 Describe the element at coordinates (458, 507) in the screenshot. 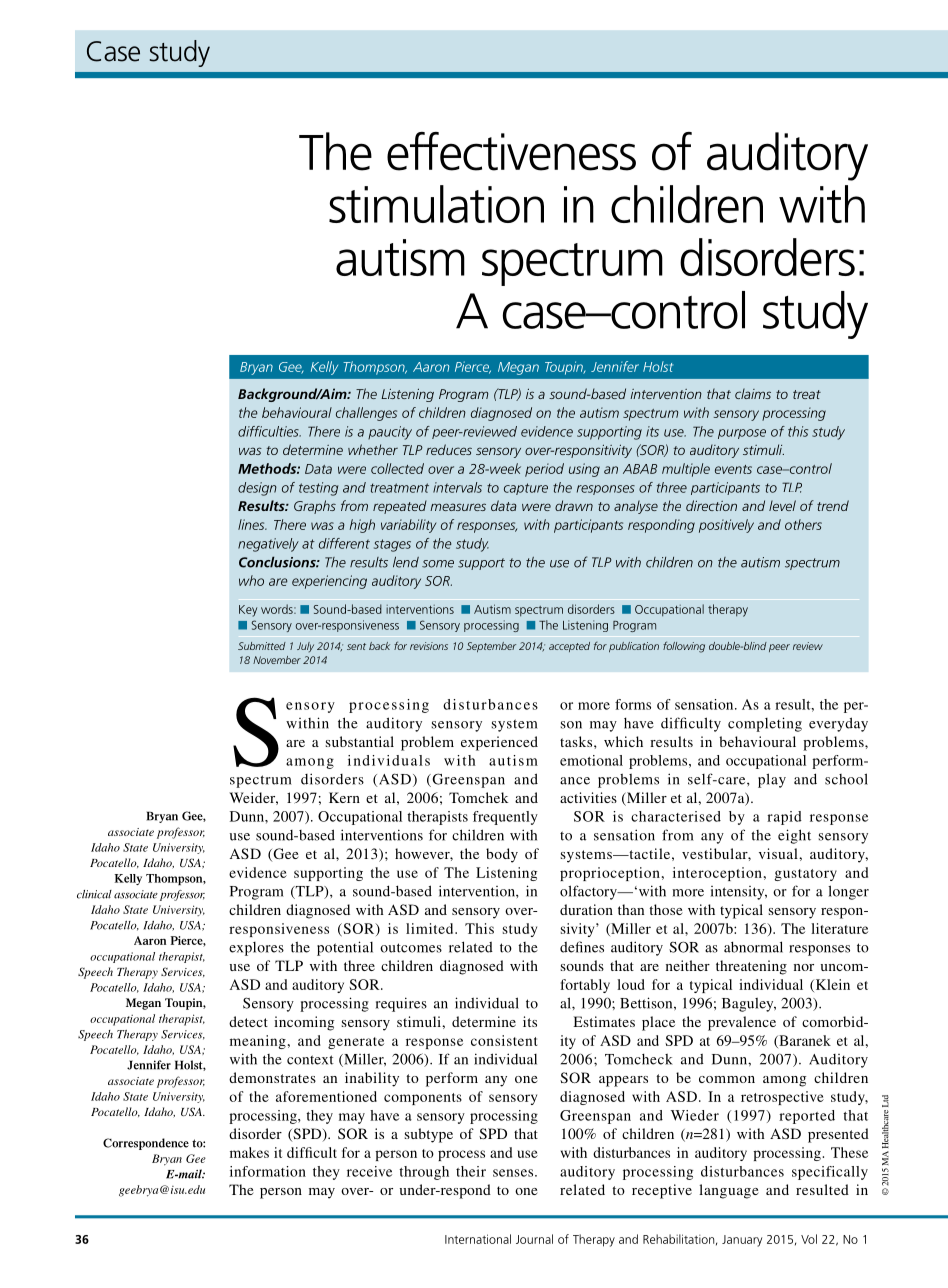

I see `measures` at that location.
